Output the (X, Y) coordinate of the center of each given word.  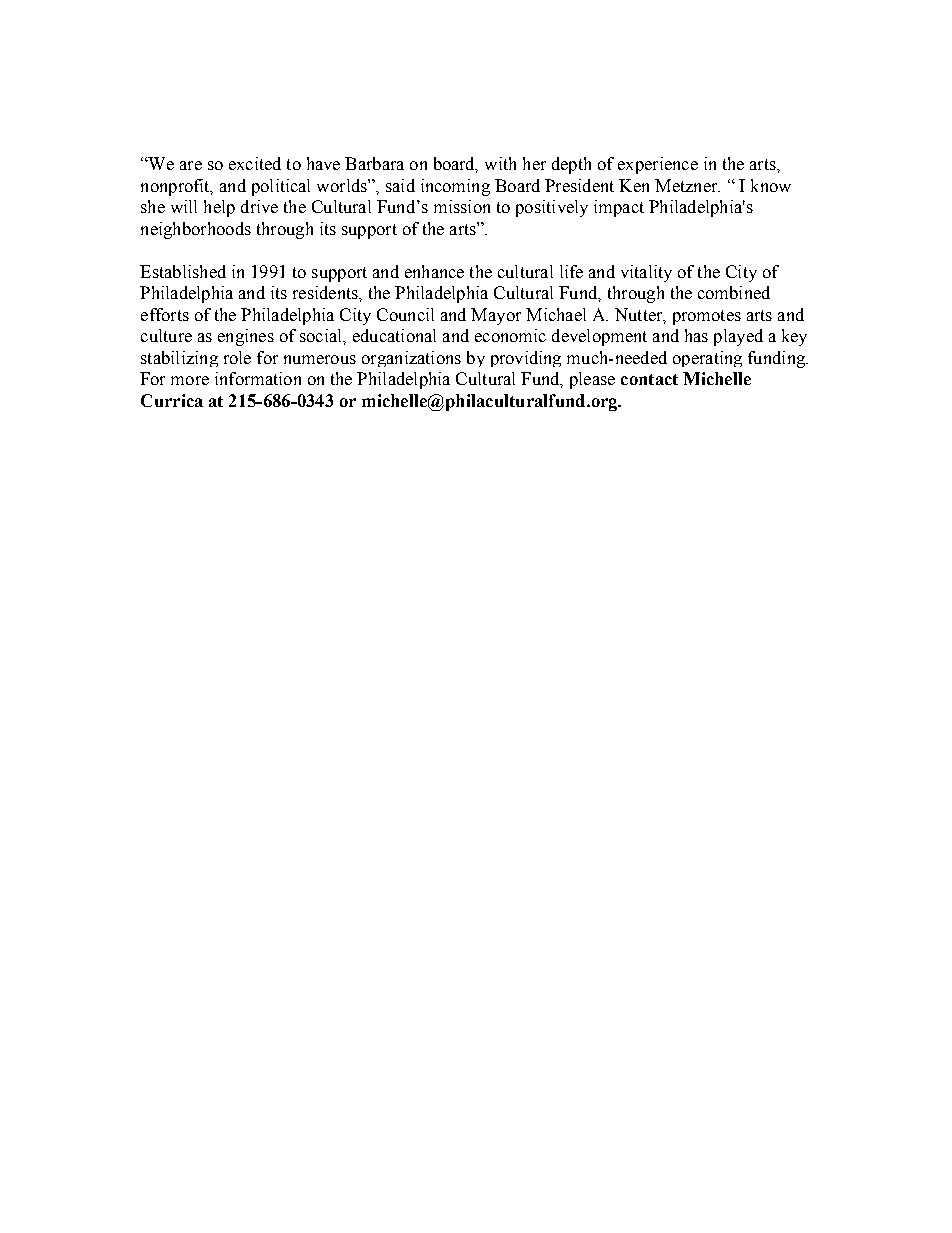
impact (619, 208)
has (696, 335)
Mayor (496, 316)
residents (326, 292)
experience (658, 165)
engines (246, 337)
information (258, 378)
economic (510, 335)
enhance (434, 271)
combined (734, 292)
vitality (646, 273)
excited (255, 163)
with (500, 163)
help (219, 208)
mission (462, 206)
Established (183, 271)
